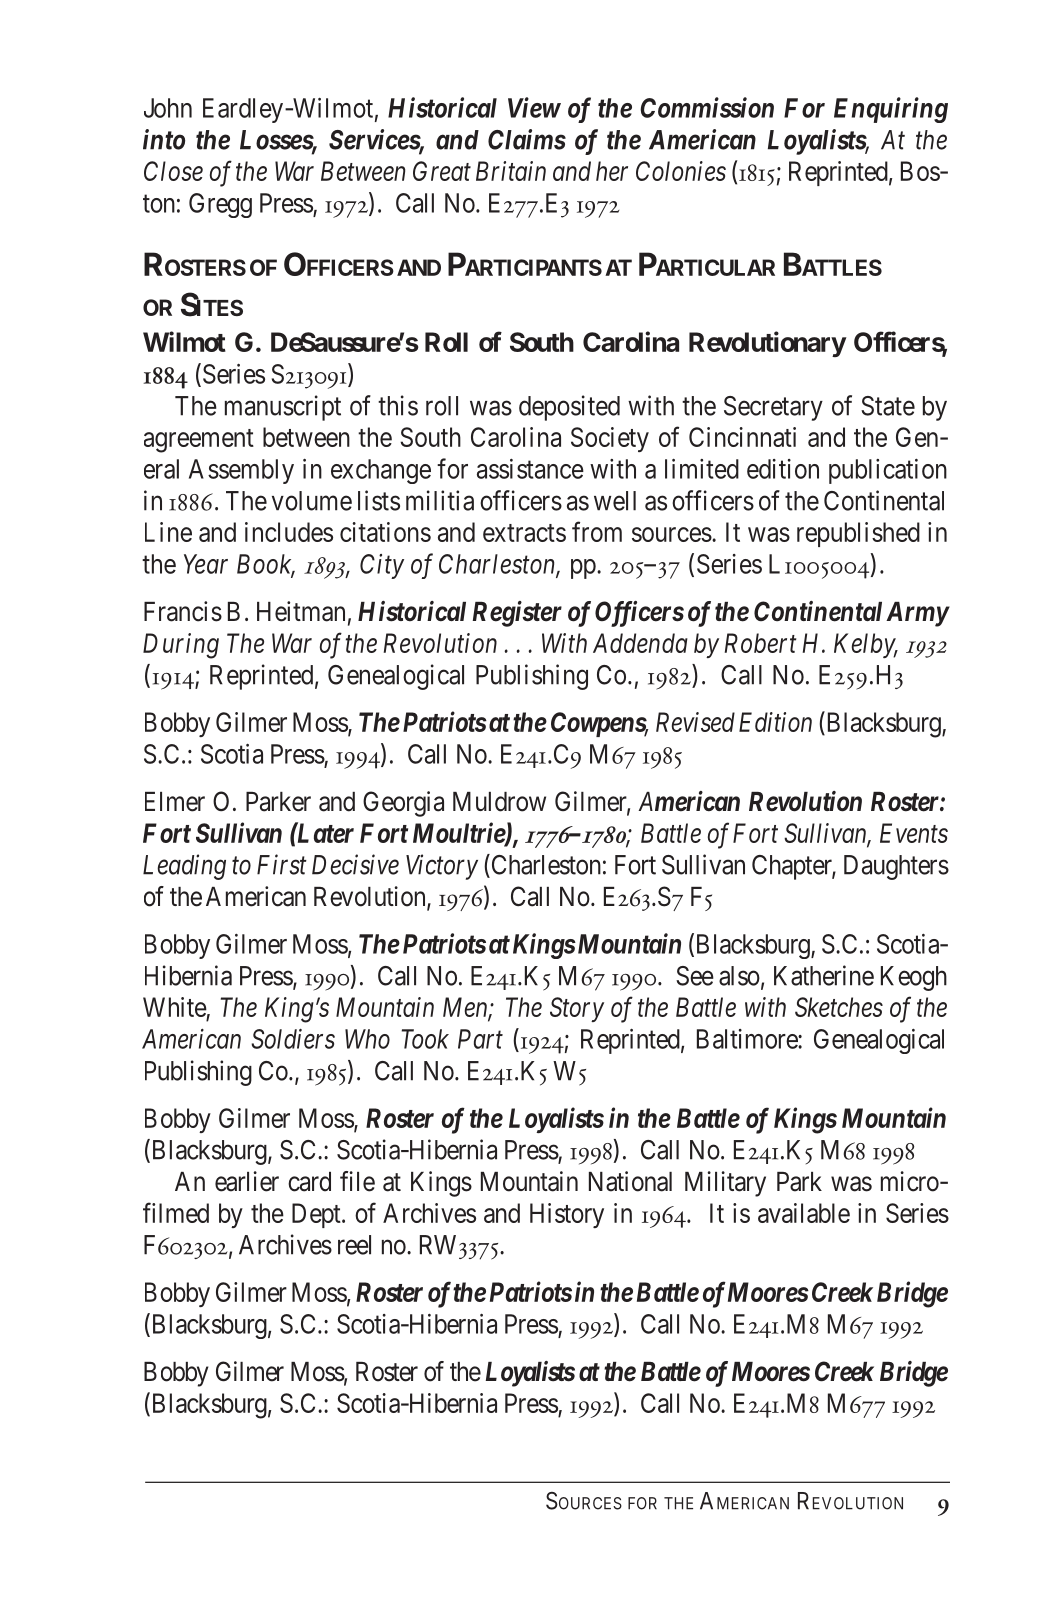 The image size is (1045, 1615). Describe the element at coordinates (511, 171) in the screenshot. I see `Britain` at that location.
